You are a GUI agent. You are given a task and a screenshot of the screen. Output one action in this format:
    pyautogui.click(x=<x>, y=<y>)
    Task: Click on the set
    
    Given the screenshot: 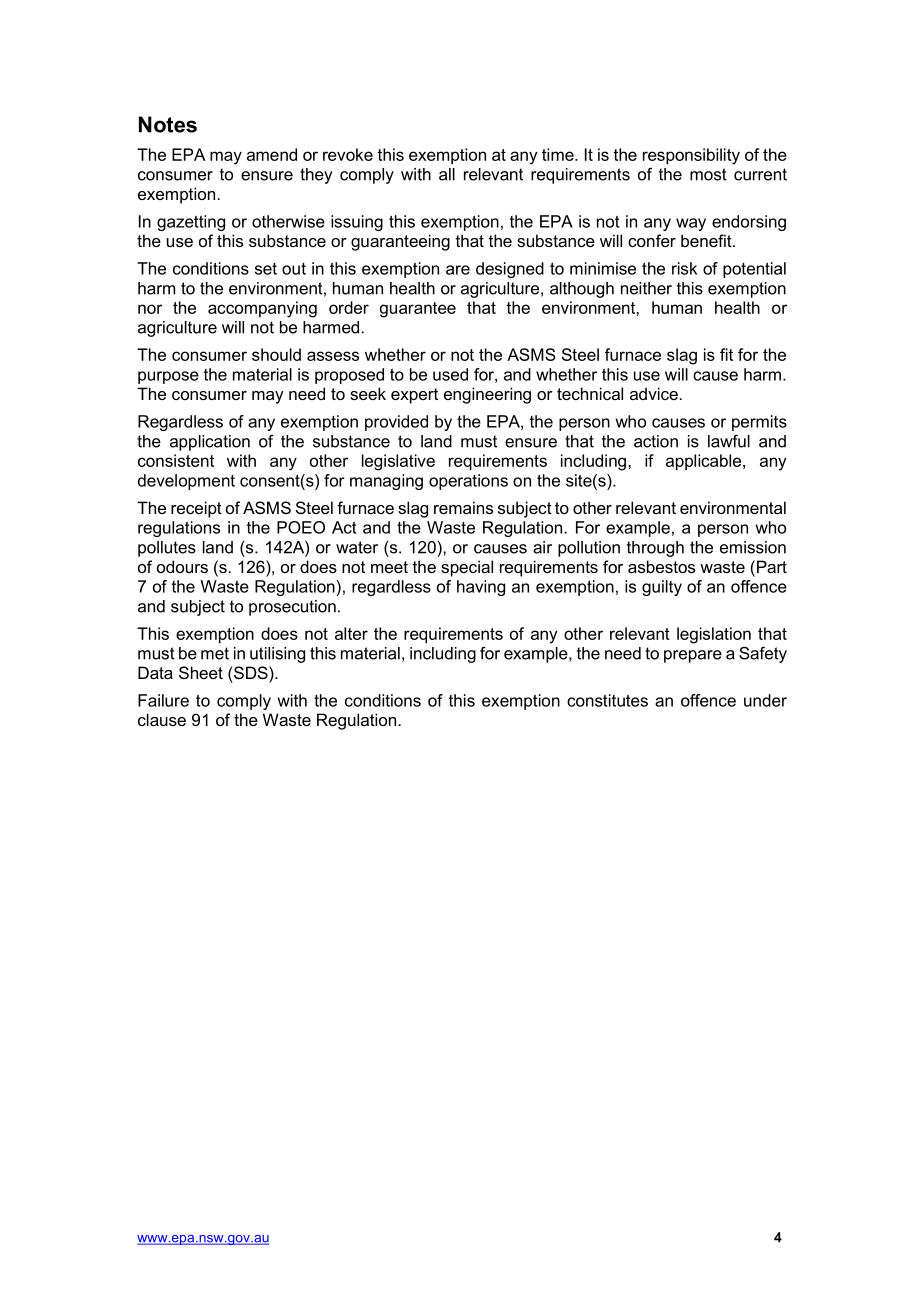 What is the action you would take?
    pyautogui.click(x=266, y=269)
